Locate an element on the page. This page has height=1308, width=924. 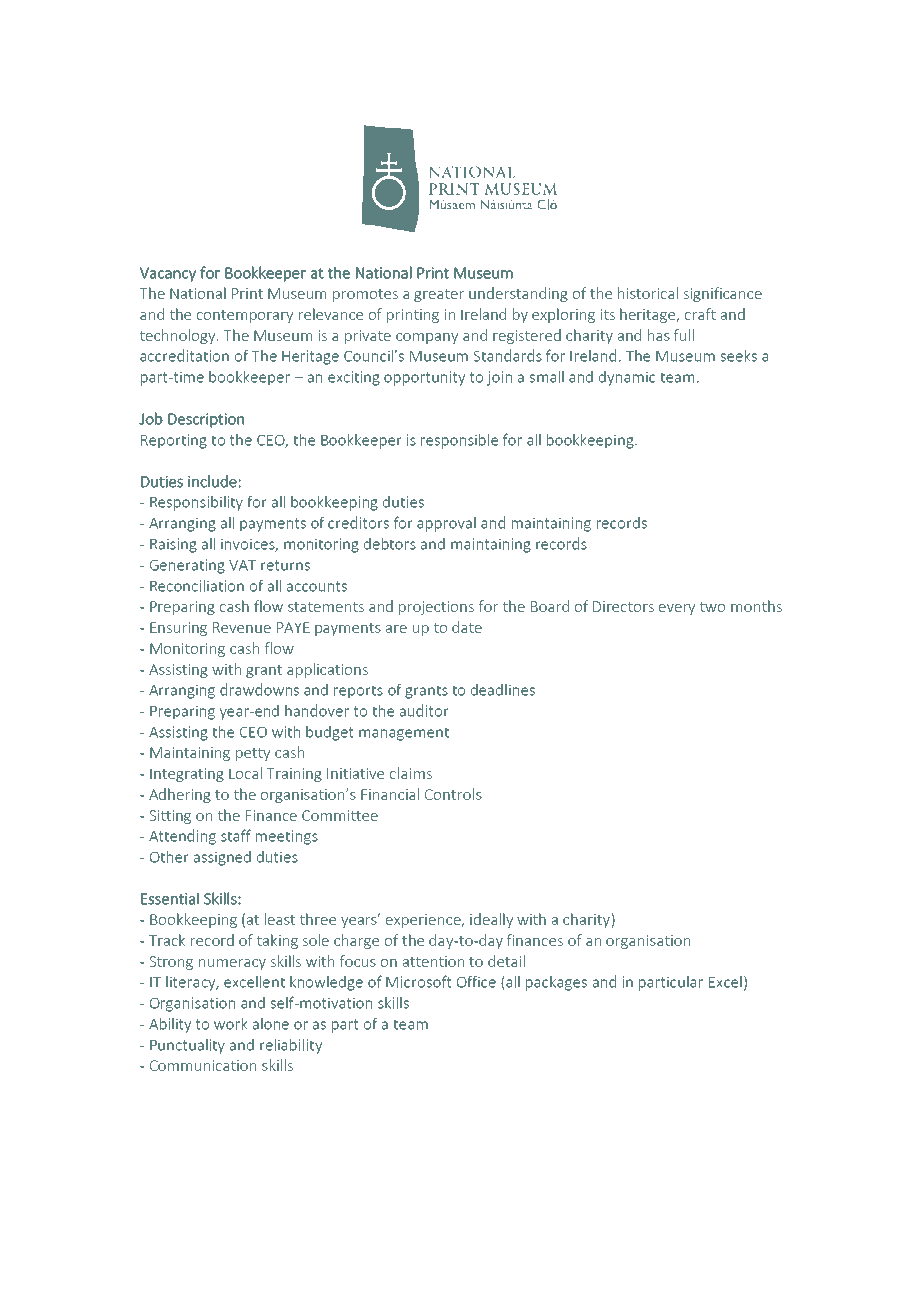
greater is located at coordinates (439, 295).
